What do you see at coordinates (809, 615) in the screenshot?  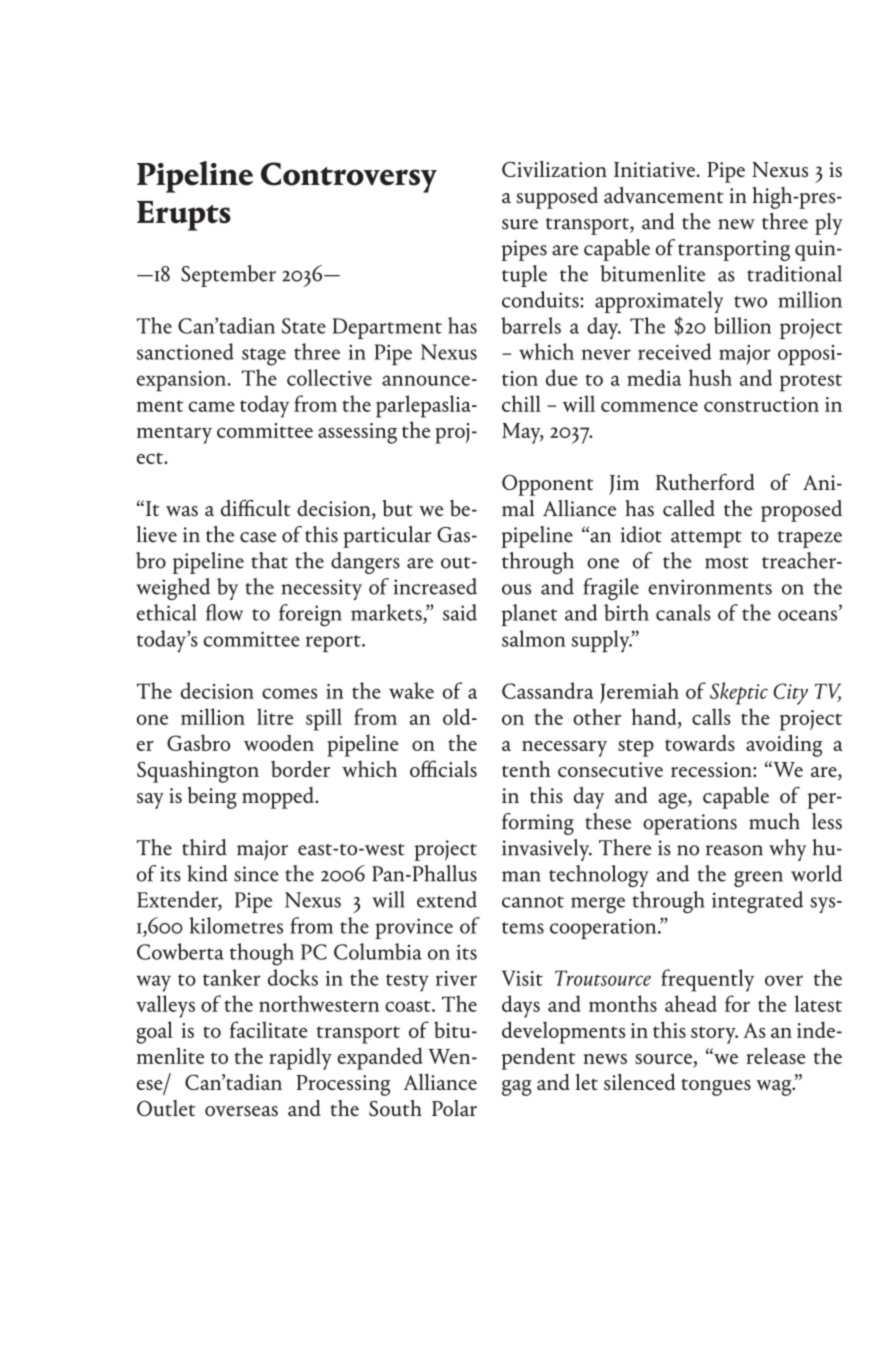 I see `oceans` at bounding box center [809, 615].
